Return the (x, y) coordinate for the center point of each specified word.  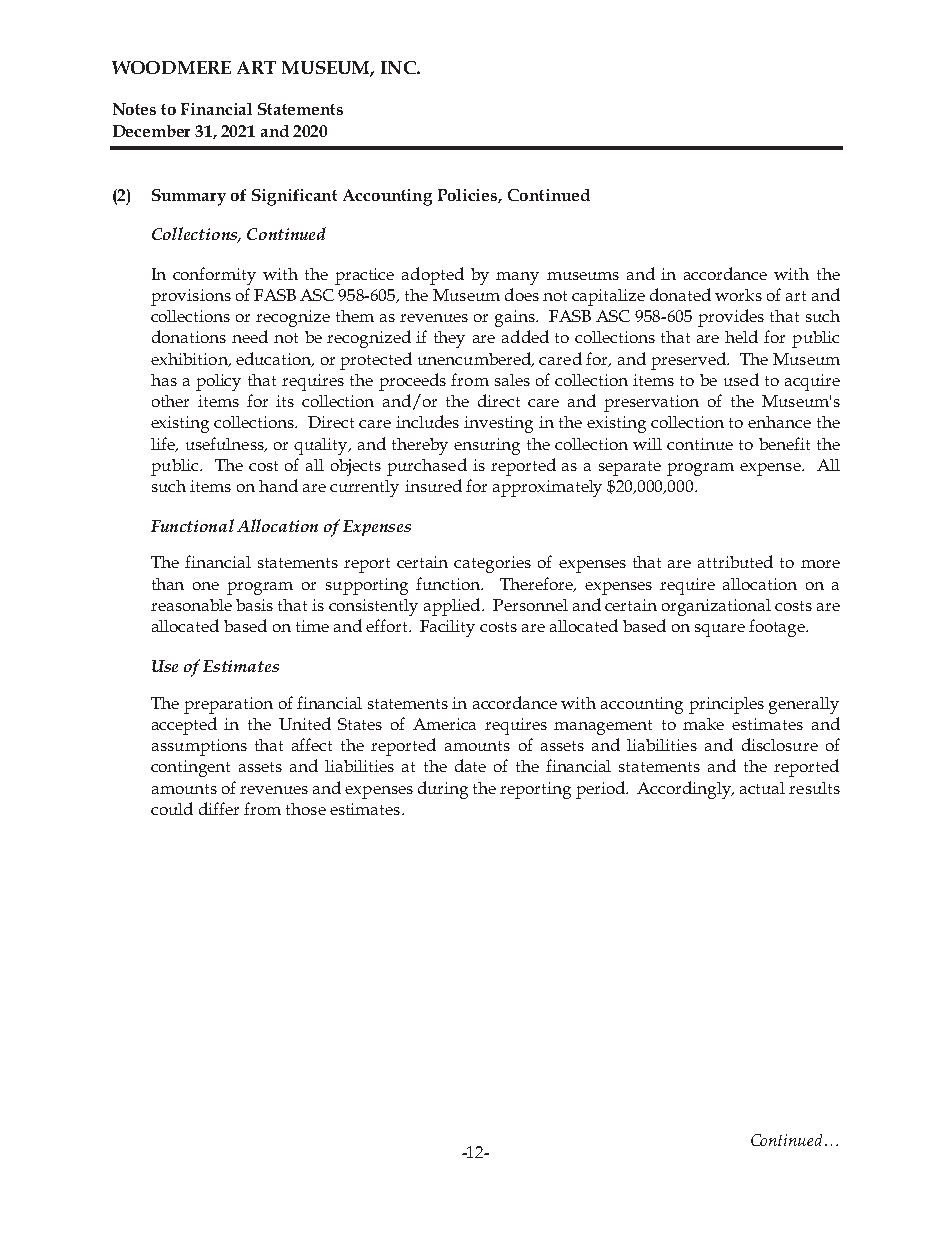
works (738, 295)
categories (492, 564)
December (151, 131)
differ (219, 808)
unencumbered (476, 359)
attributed (735, 561)
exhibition (190, 360)
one (206, 586)
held (741, 336)
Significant (294, 197)
